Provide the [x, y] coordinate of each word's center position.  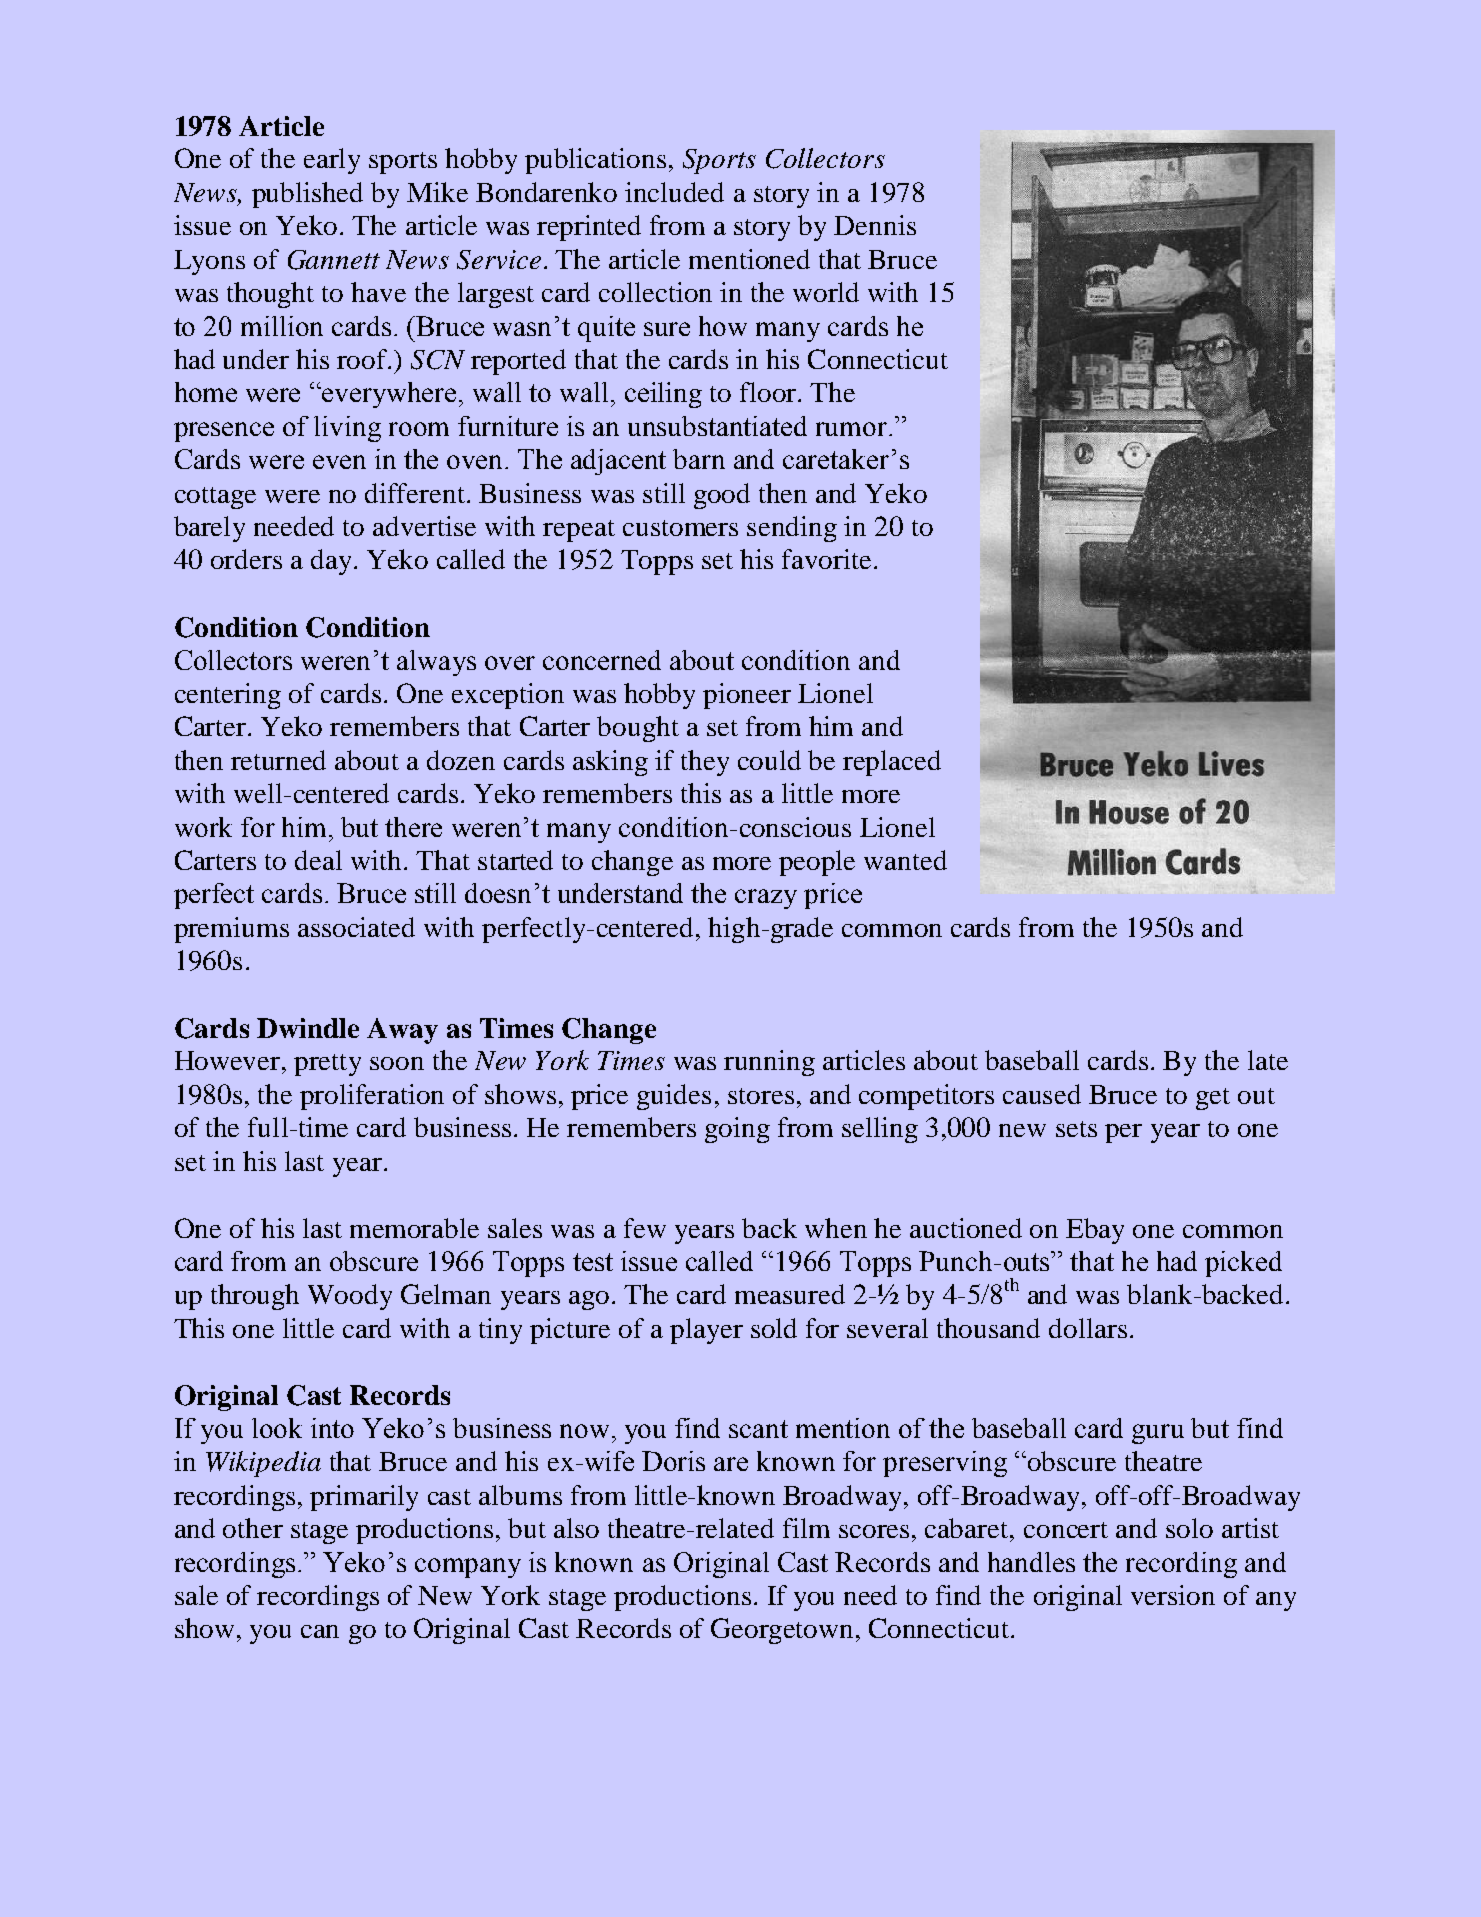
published [307, 195]
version [1173, 1595]
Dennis [875, 225]
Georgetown [784, 1631]
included [674, 192]
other [253, 1528]
